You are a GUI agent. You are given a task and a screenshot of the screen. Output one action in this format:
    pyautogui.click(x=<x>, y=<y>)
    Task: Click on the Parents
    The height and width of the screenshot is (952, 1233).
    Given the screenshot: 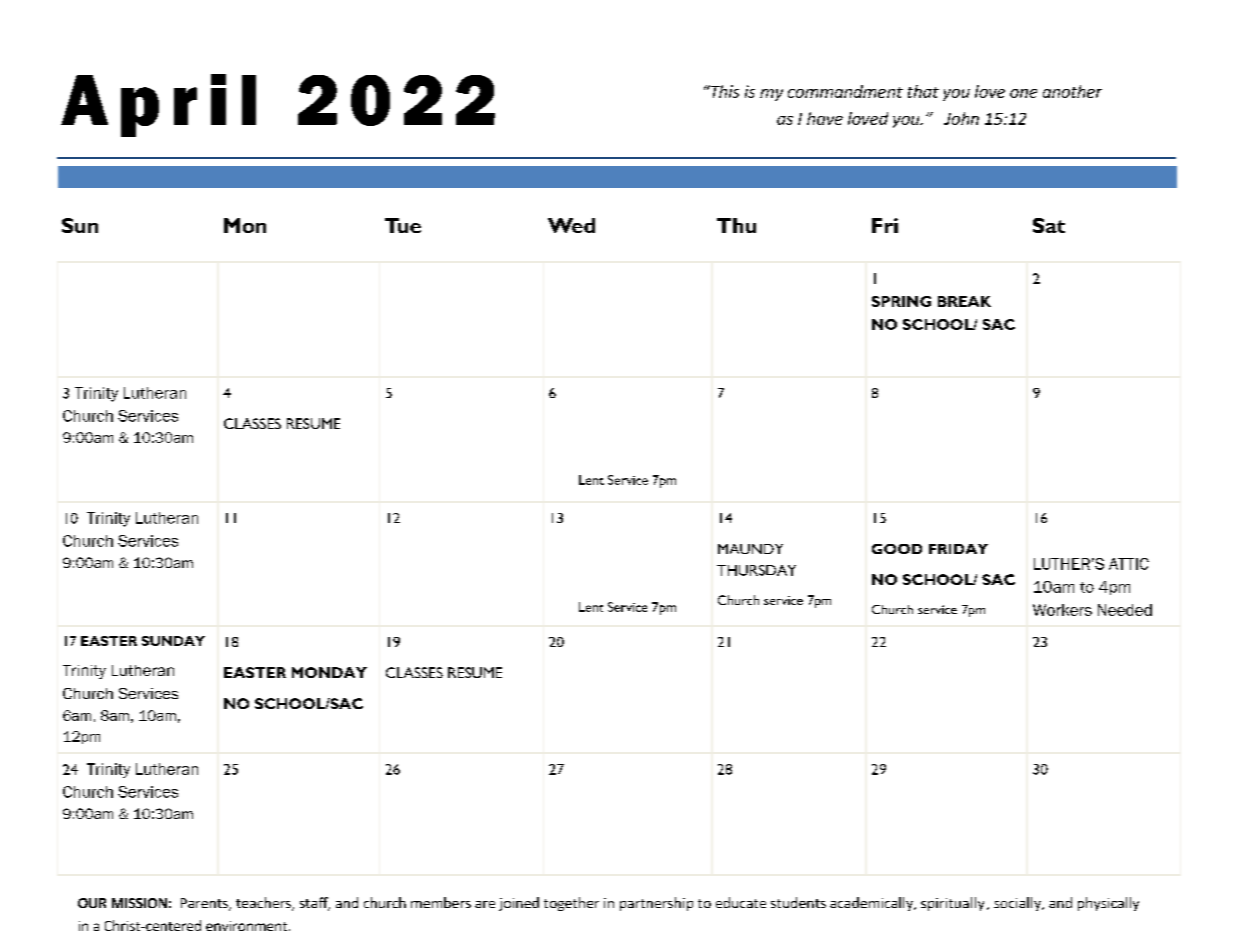 What is the action you would take?
    pyautogui.click(x=205, y=904)
